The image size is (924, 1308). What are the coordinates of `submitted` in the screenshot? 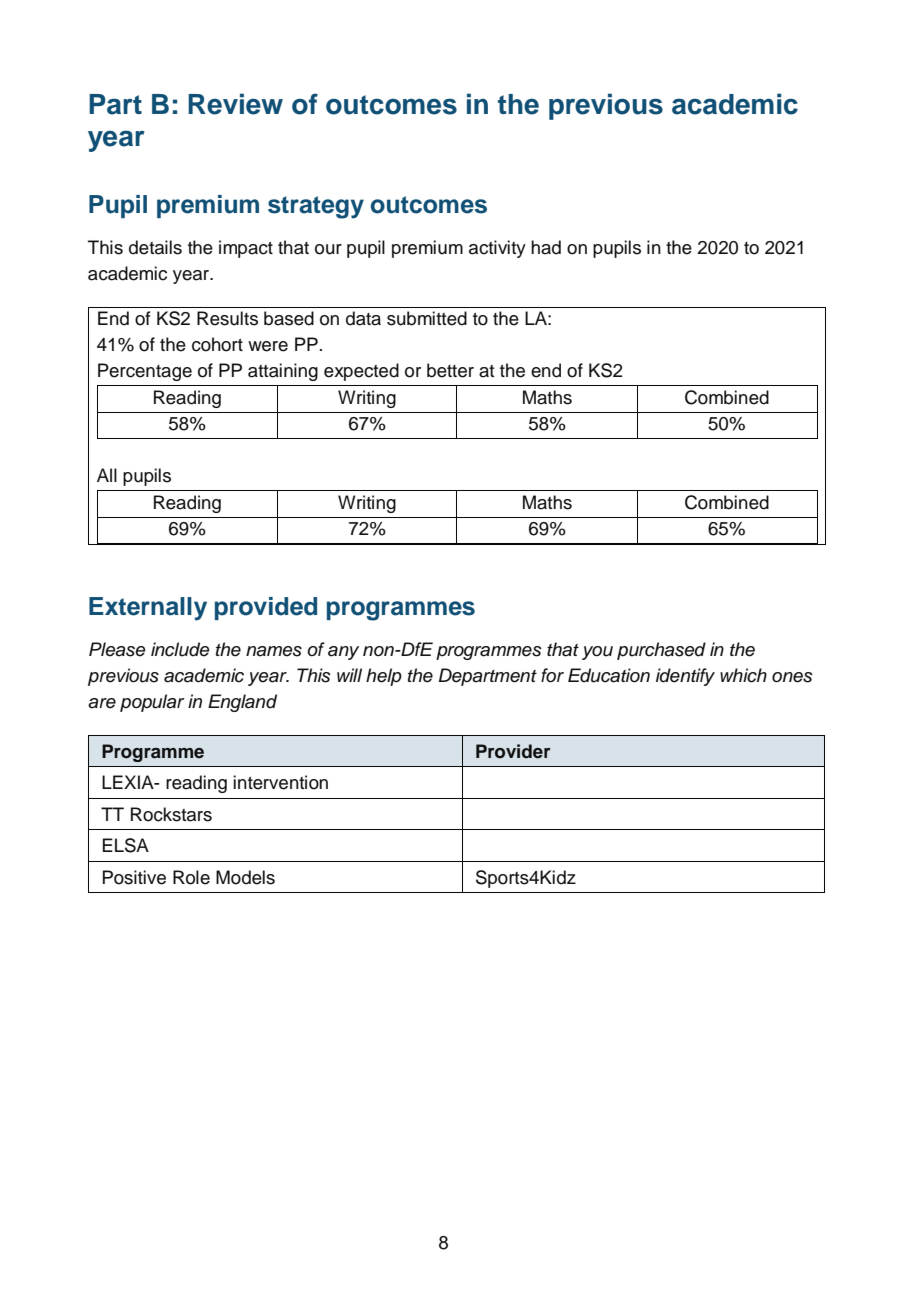 It's located at (427, 318).
